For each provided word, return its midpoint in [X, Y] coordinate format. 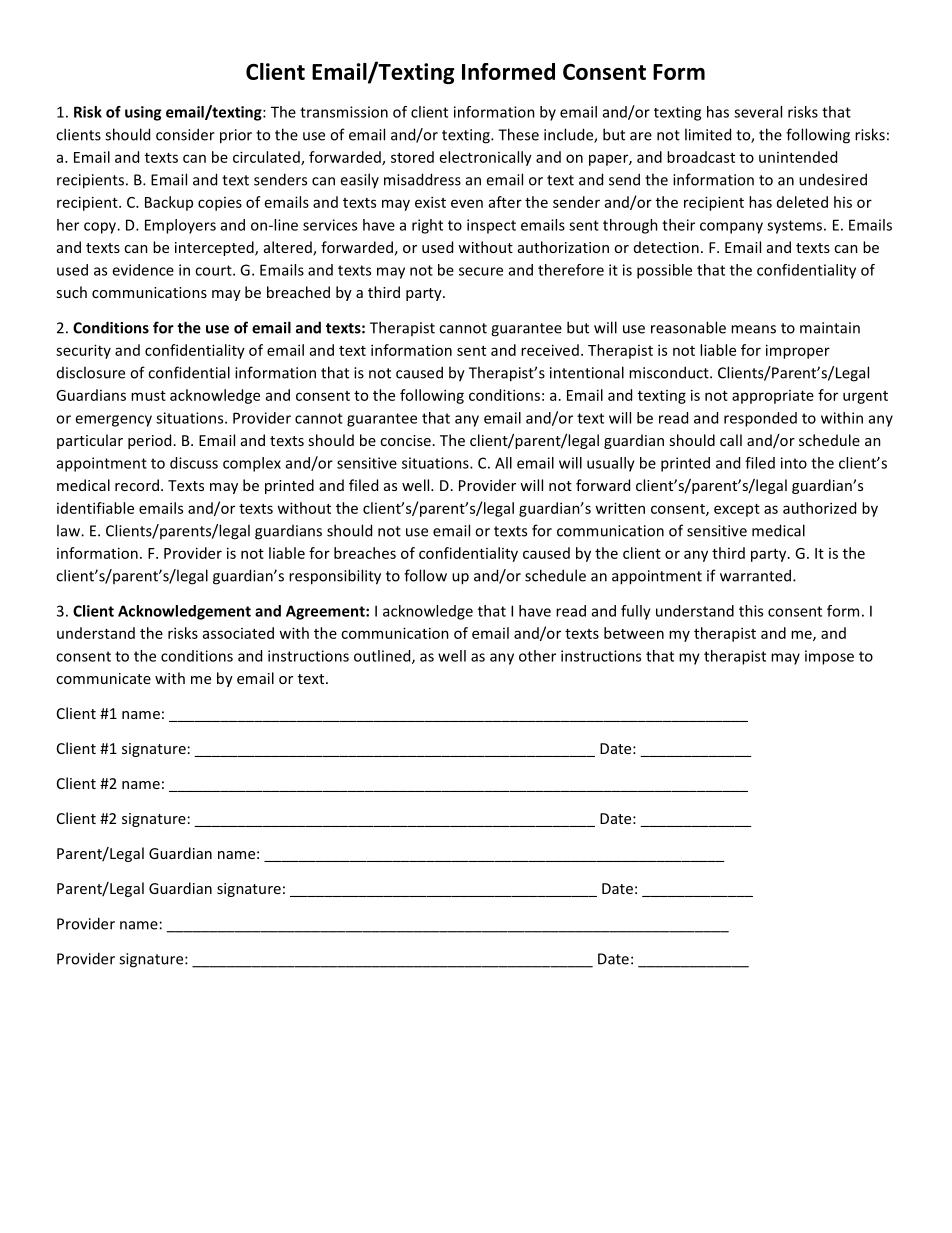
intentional [587, 372]
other [537, 656]
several [758, 112]
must [148, 396]
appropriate [773, 397]
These [518, 134]
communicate [103, 678]
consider [185, 134]
